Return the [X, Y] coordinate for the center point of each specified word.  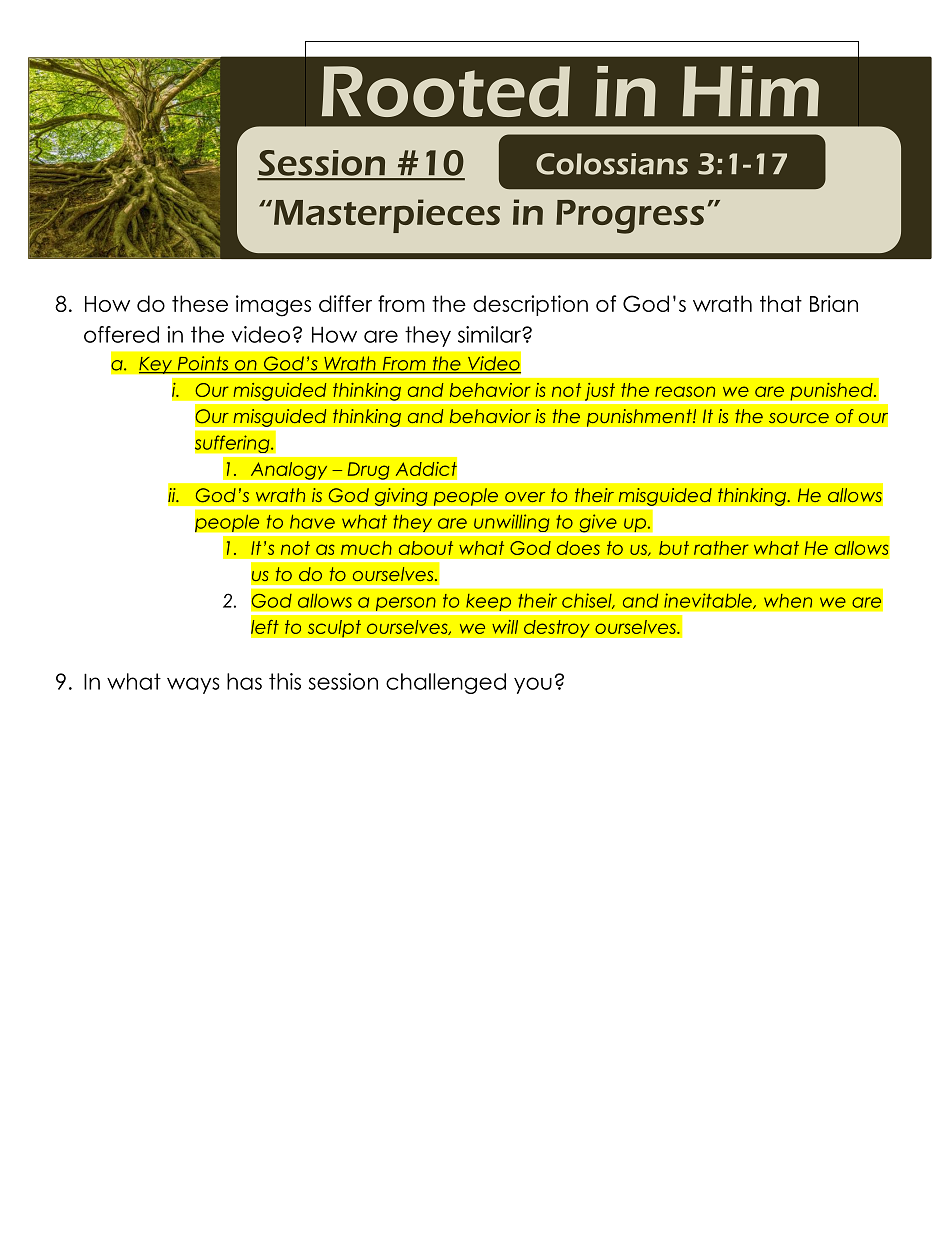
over [525, 497]
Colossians [612, 164]
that [781, 303]
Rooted [446, 91]
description [530, 305]
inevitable [709, 601]
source [799, 418]
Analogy [289, 472]
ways [193, 685]
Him [750, 91]
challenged [446, 683]
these [200, 303]
